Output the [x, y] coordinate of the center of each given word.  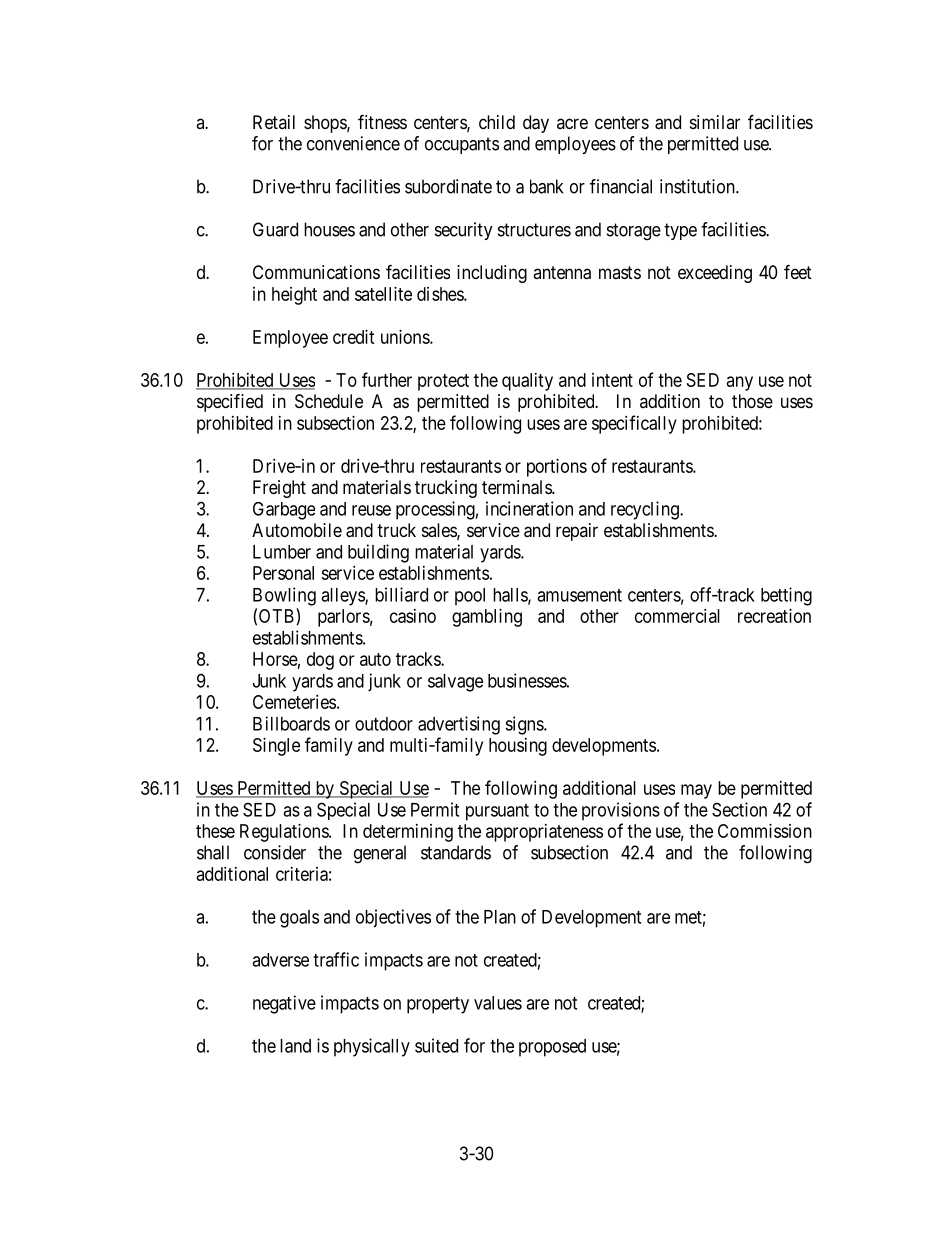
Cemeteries [294, 702]
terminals [517, 487]
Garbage [284, 511]
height [294, 296]
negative [284, 1004]
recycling [646, 510]
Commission [765, 831]
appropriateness [544, 833]
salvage [455, 683]
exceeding [715, 274]
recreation [774, 616]
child [497, 122]
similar [715, 122]
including [492, 274]
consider [275, 852]
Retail [274, 122]
